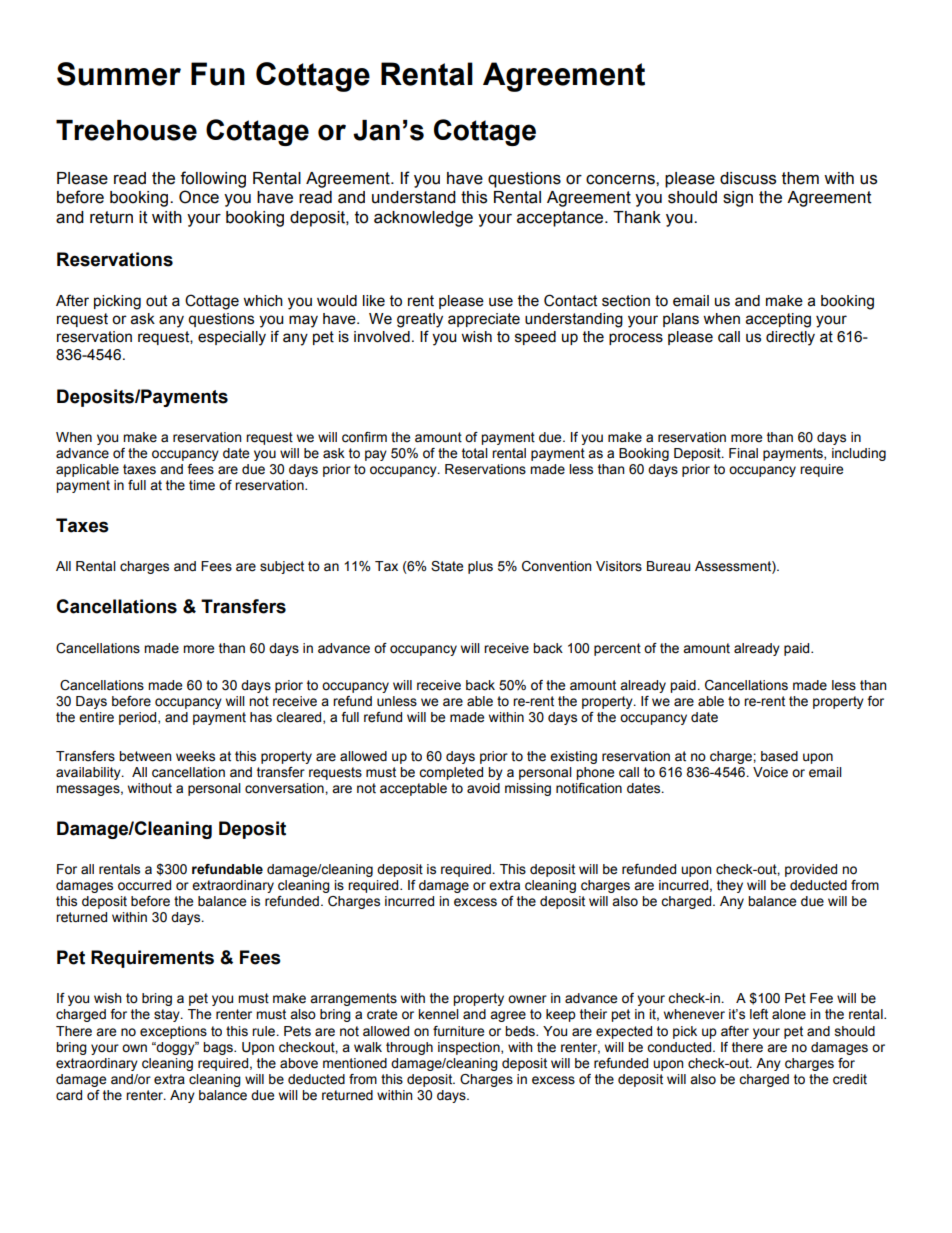 This document has height=1233, width=952. Describe the element at coordinates (759, 1014) in the document. I see `left` at that location.
